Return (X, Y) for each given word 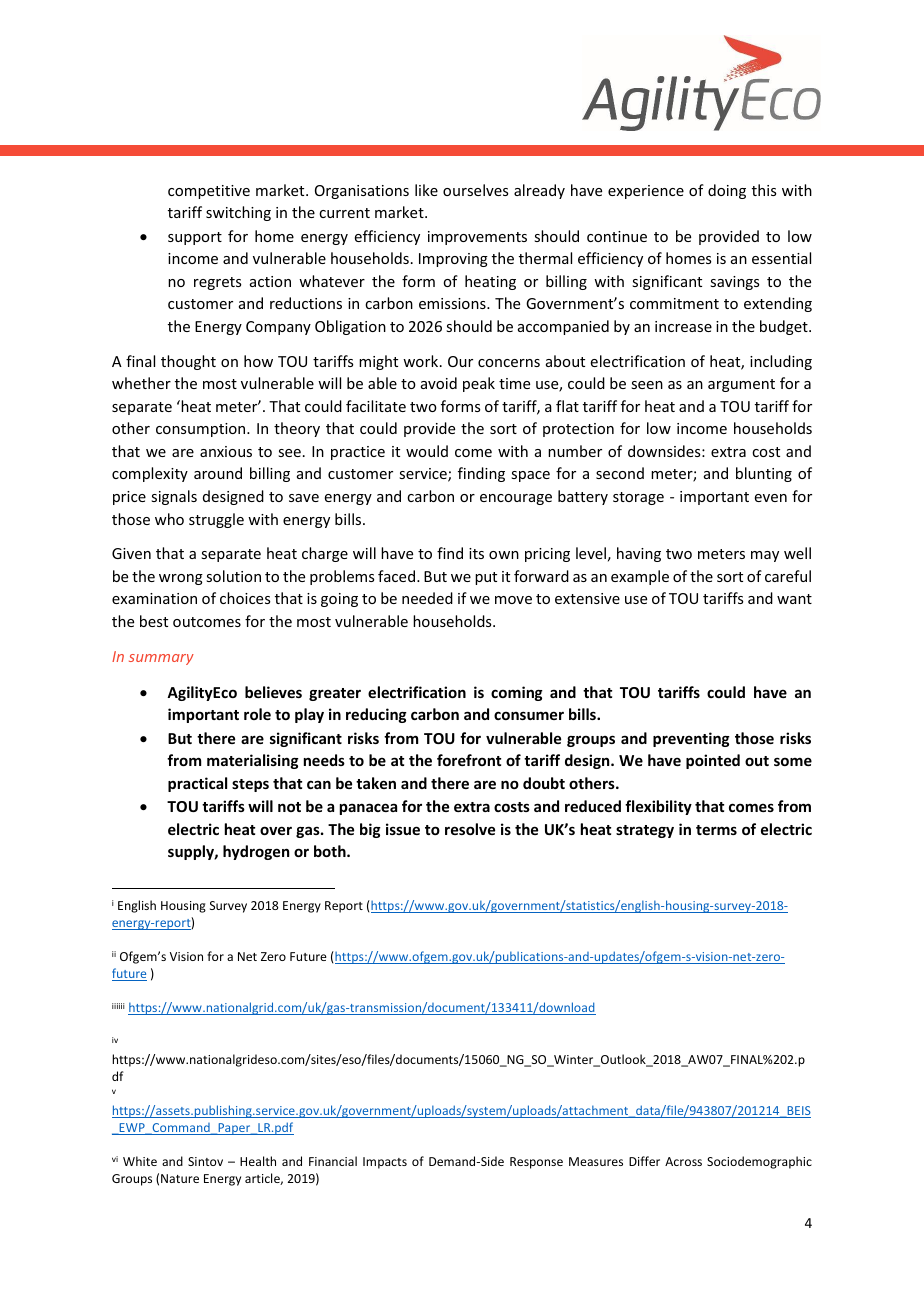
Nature (180, 1178)
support (195, 238)
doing (727, 191)
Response (536, 1163)
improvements (477, 238)
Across (683, 1161)
